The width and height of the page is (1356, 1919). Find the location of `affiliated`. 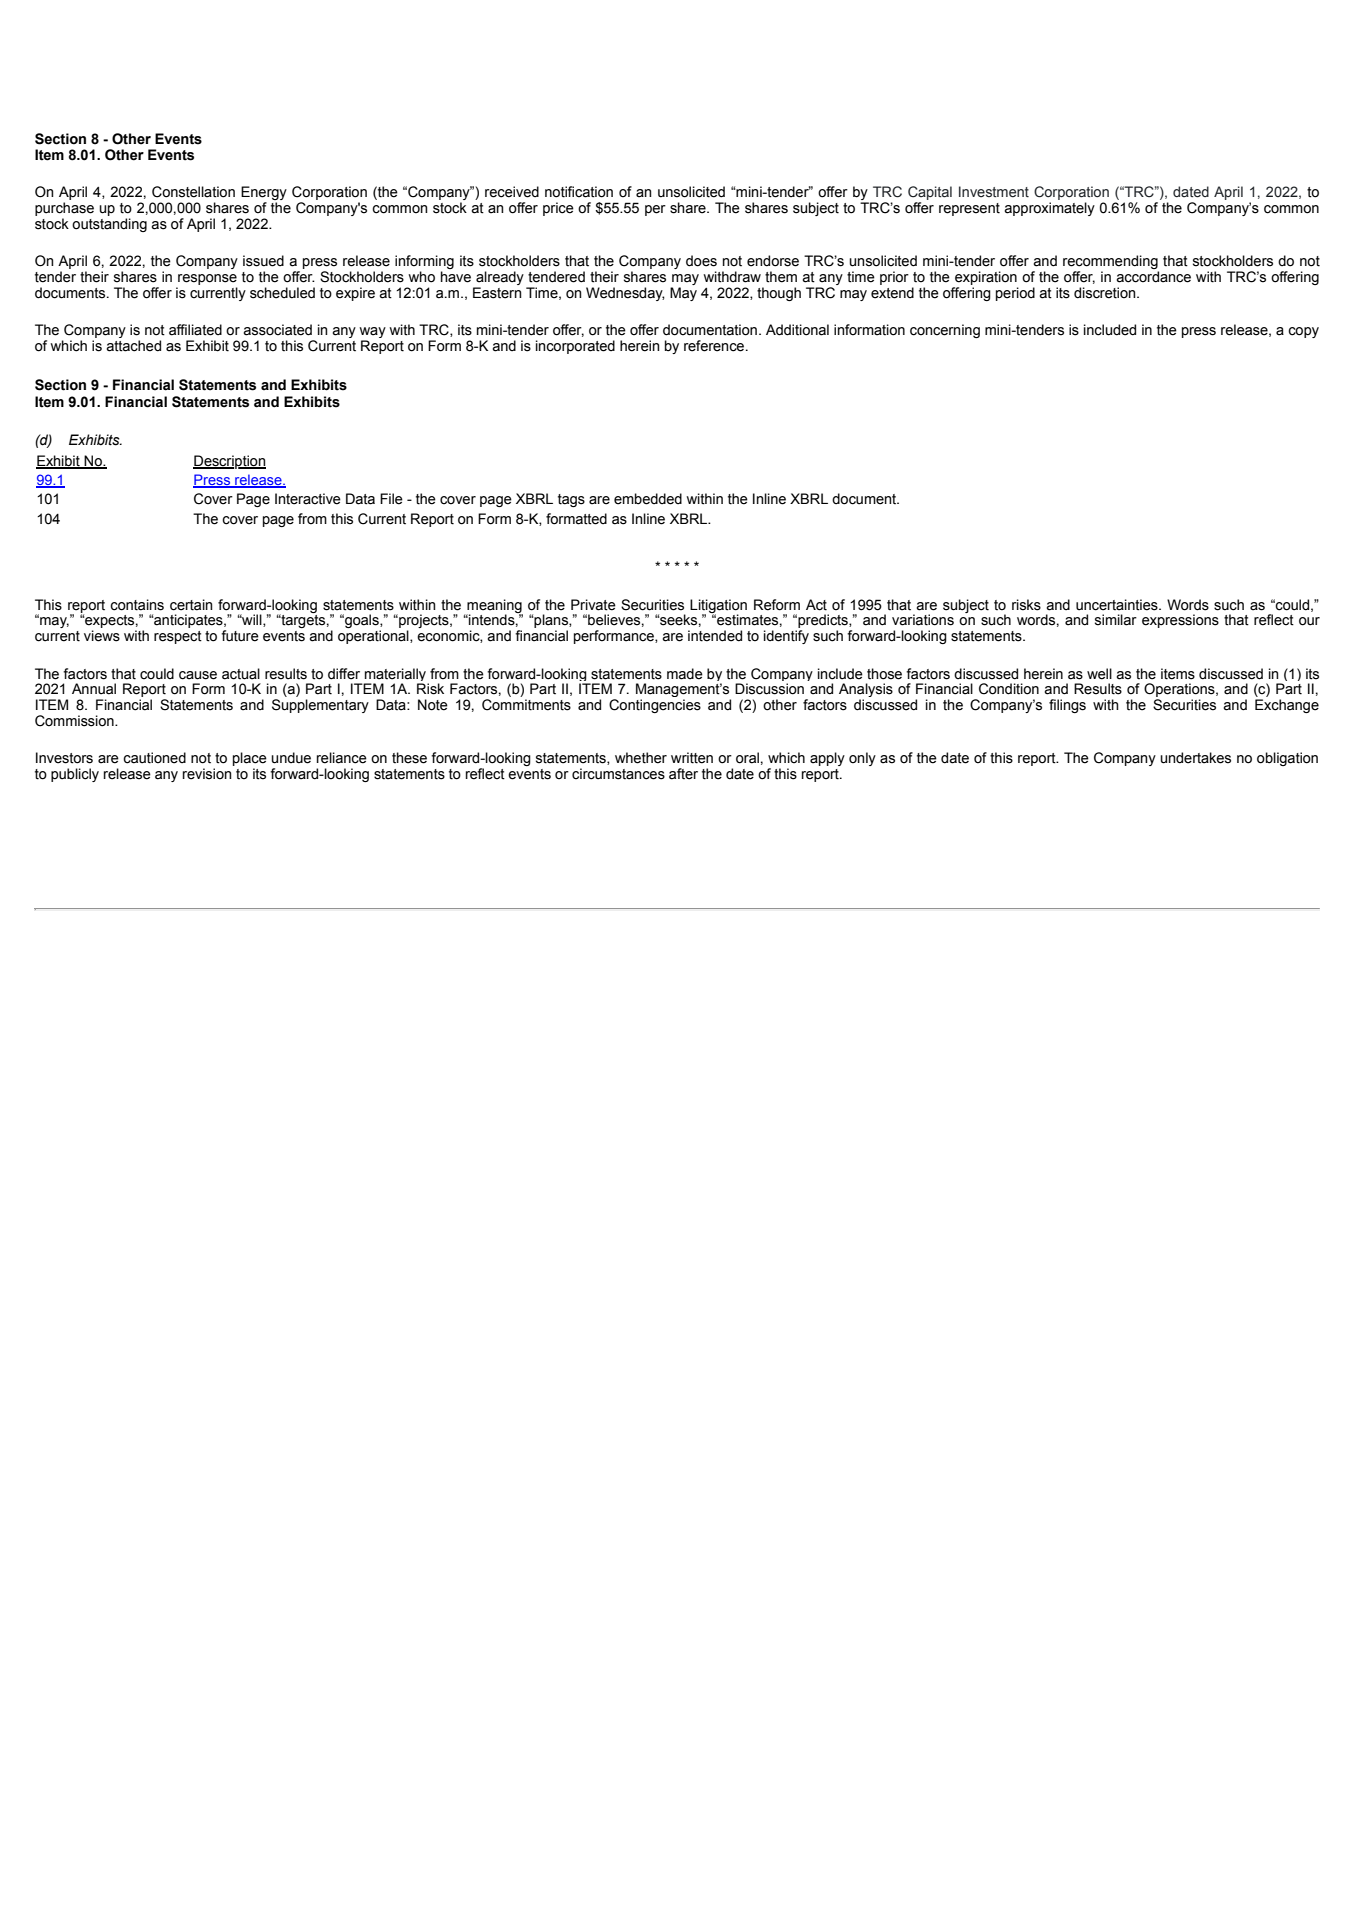

affiliated is located at coordinates (195, 330).
